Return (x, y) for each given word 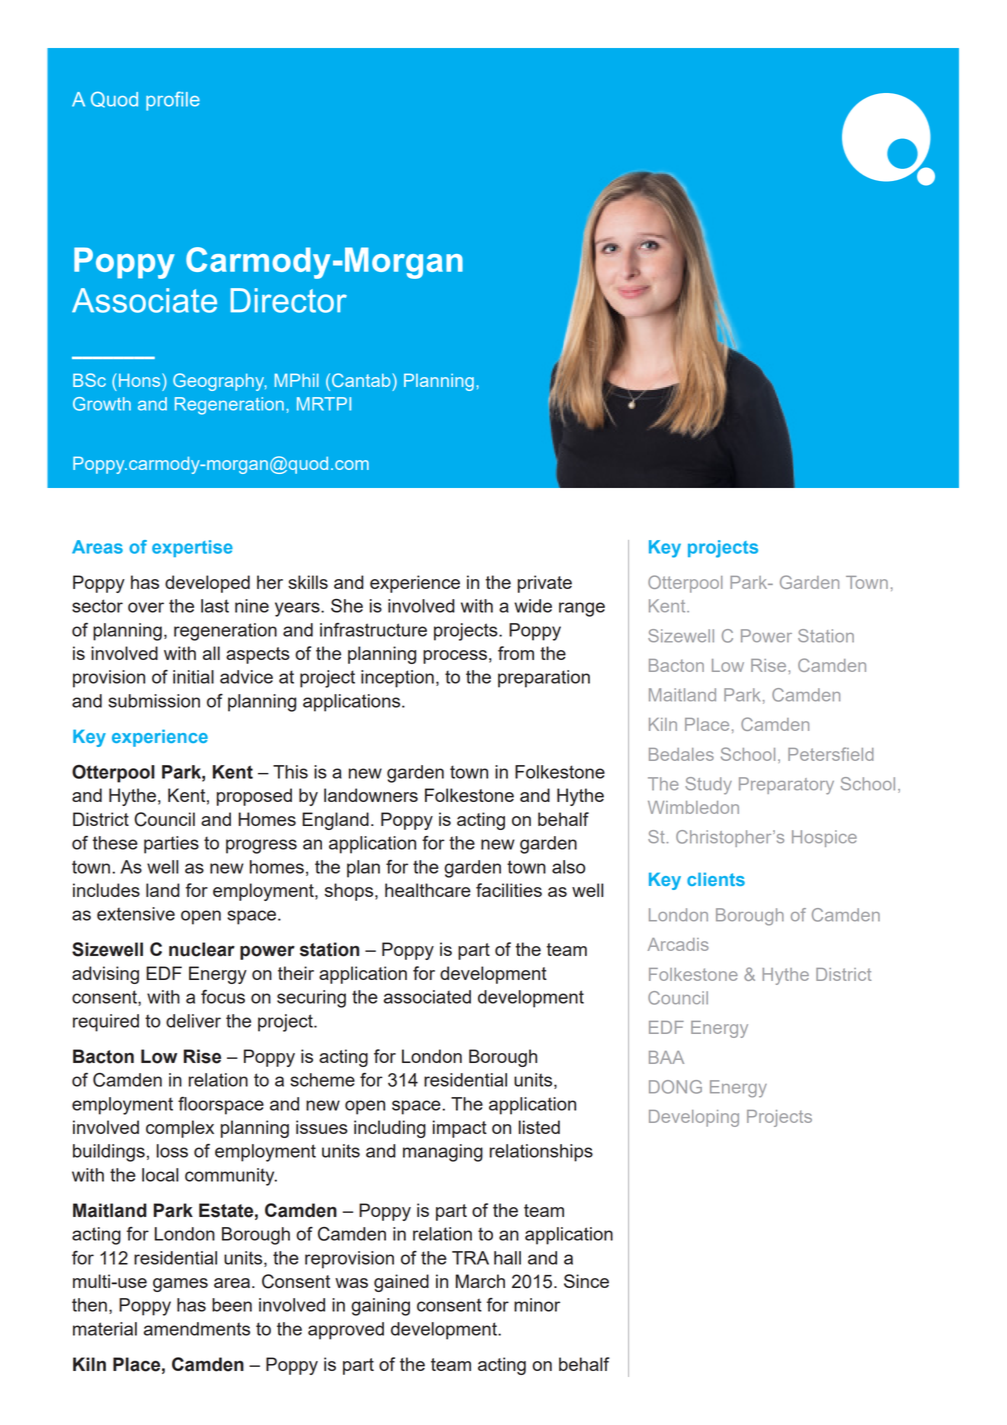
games (180, 1285)
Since (586, 1281)
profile (173, 101)
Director (288, 300)
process (455, 657)
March (480, 1281)
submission (154, 701)
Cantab (362, 380)
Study (708, 786)
